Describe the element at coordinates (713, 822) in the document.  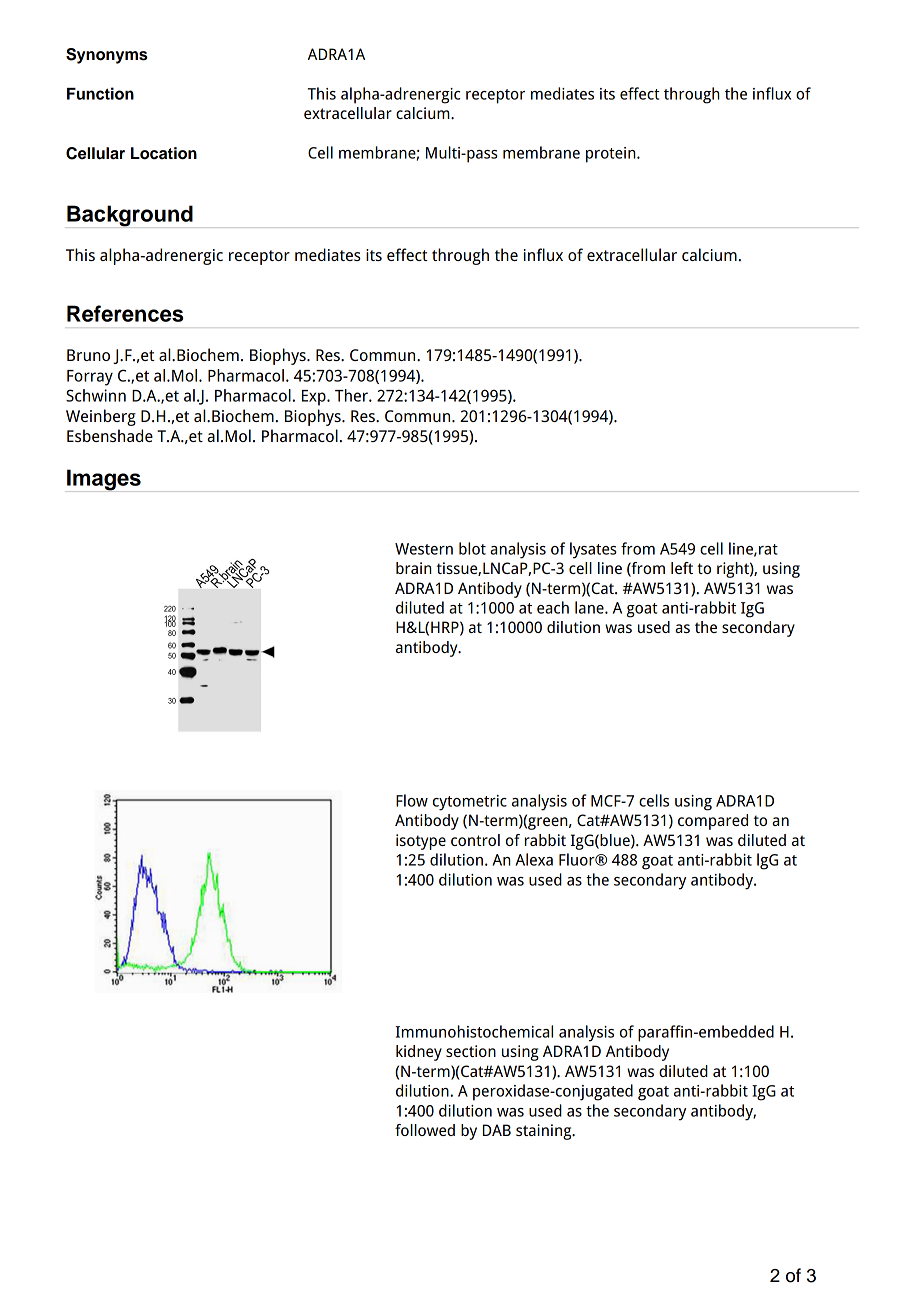
I see `compared` at that location.
